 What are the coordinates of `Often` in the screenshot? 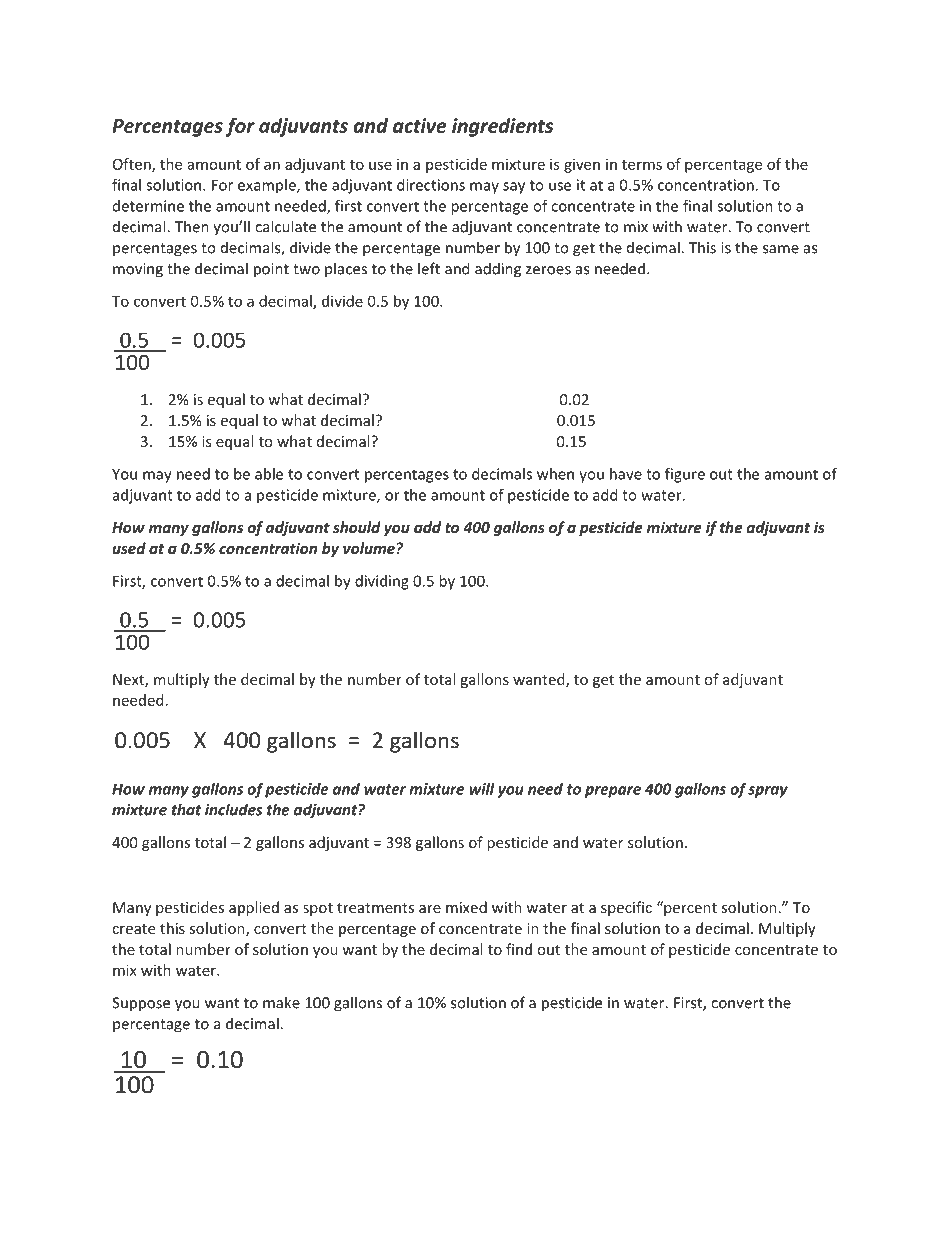 It's located at (133, 165).
